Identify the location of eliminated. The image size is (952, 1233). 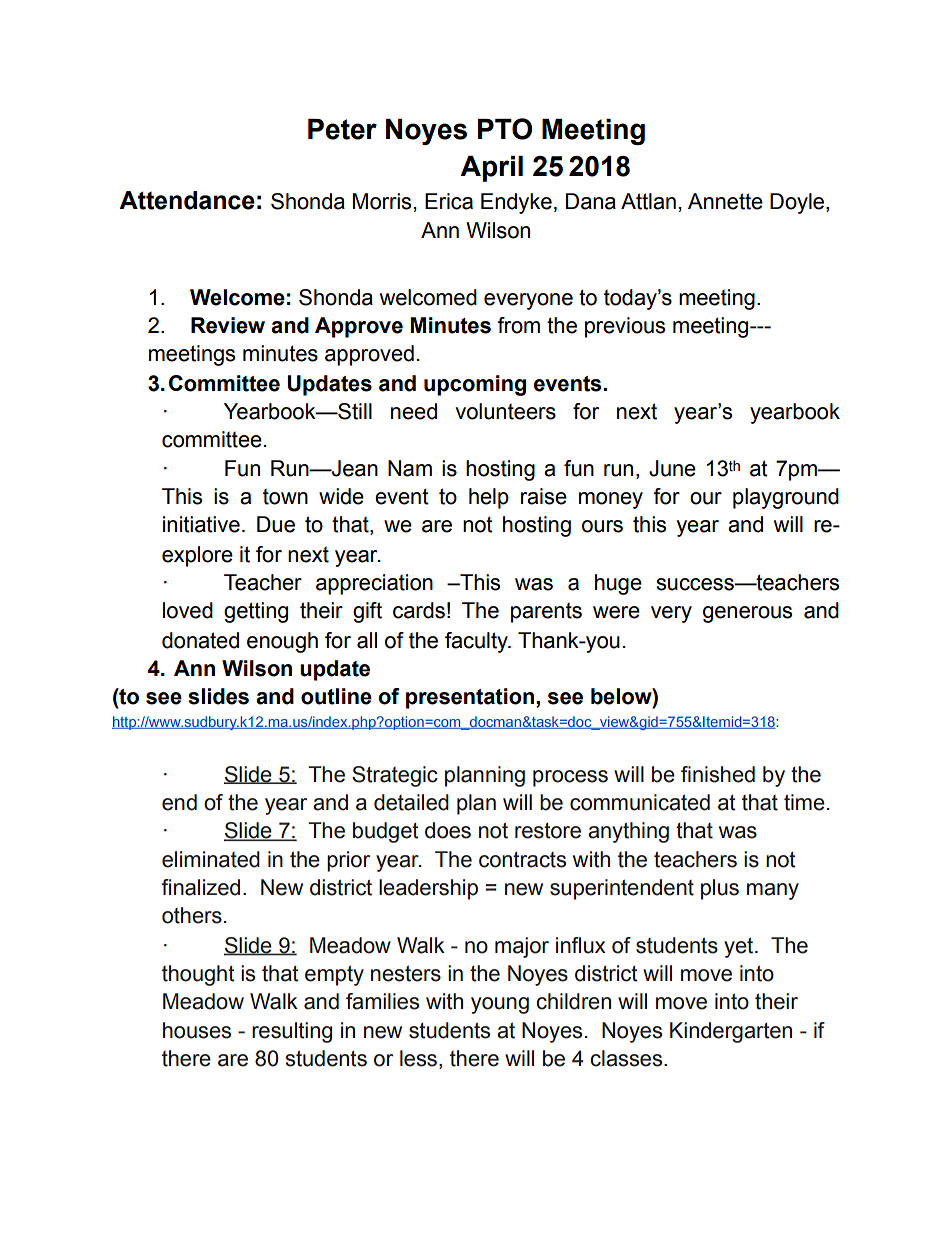
(211, 859).
